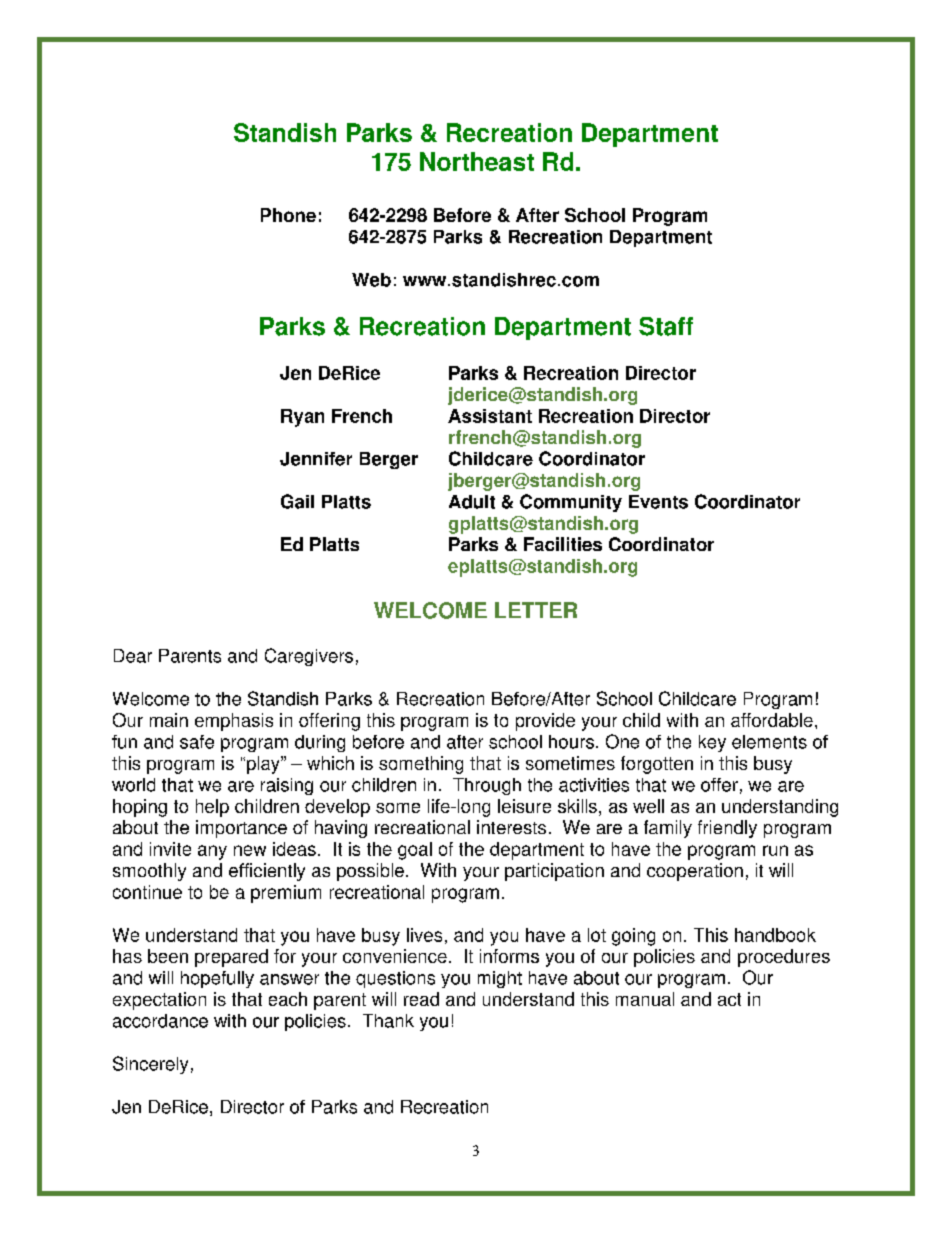 This page has height=1233, width=952. Describe the element at coordinates (133, 656) in the page. I see `Dear` at that location.
